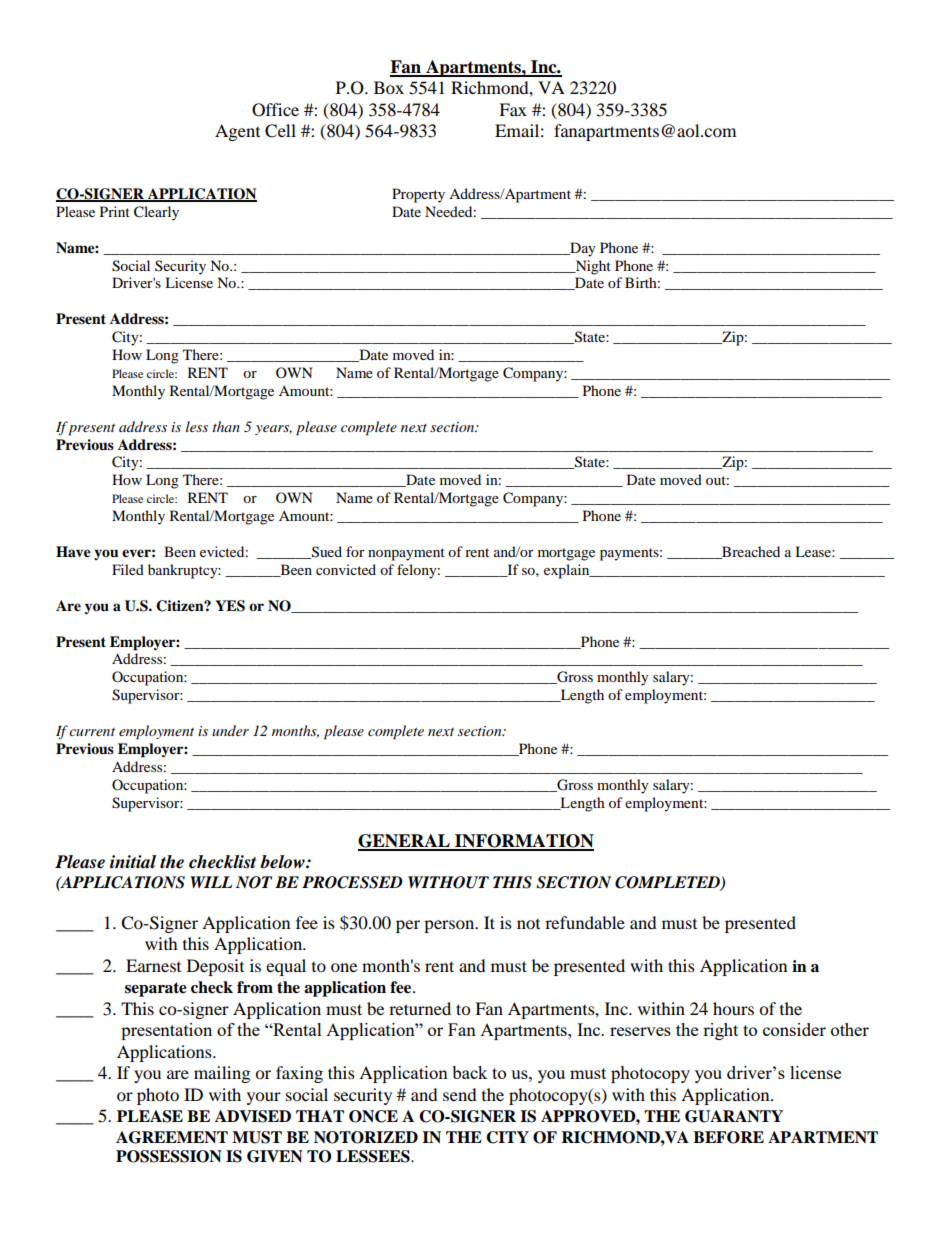 This image has width=952, height=1233. What do you see at coordinates (585, 922) in the image?
I see `refundable` at bounding box center [585, 922].
